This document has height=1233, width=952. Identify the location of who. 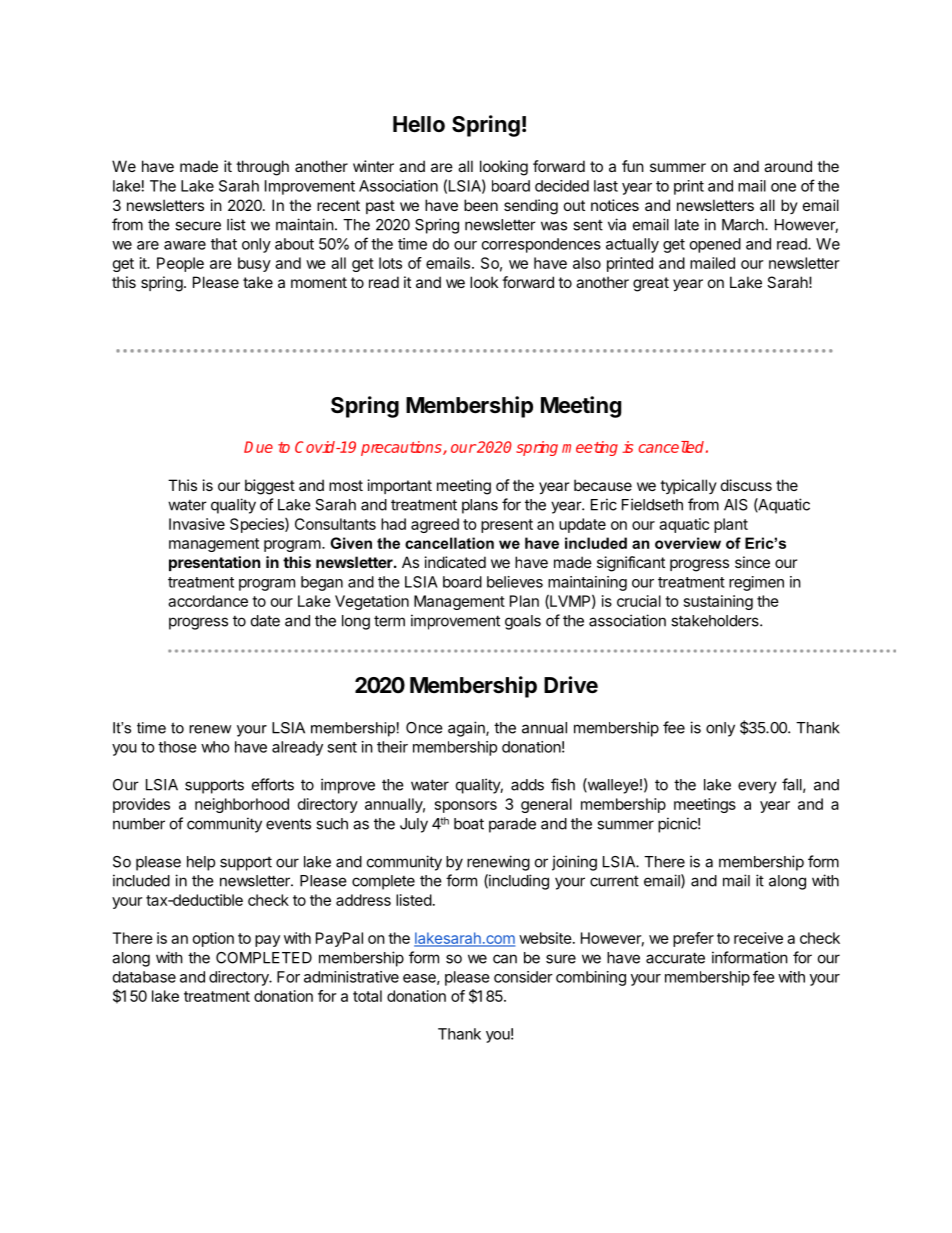
(215, 747).
